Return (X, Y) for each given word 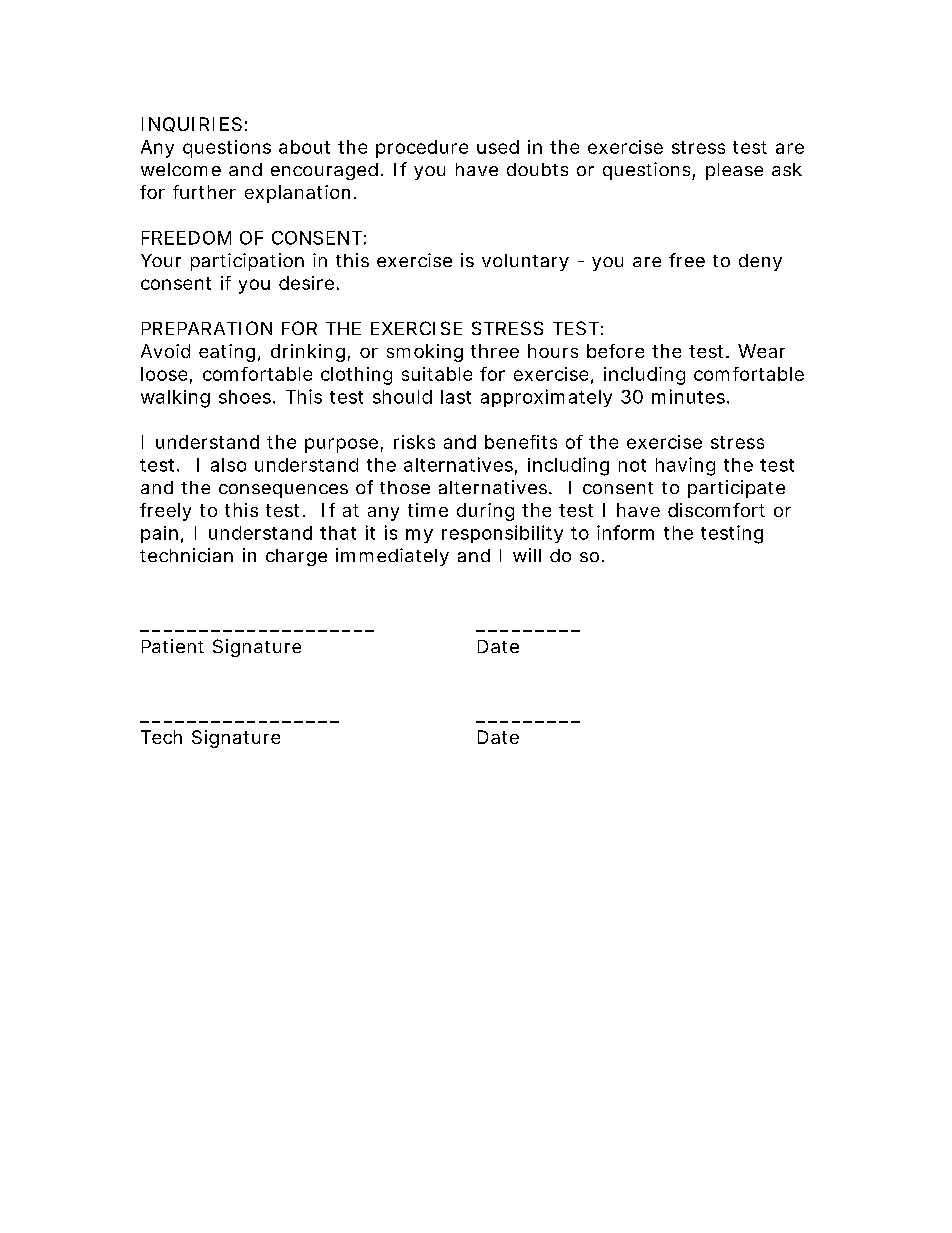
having (685, 466)
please (734, 171)
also (228, 465)
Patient (173, 646)
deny (760, 262)
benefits (521, 442)
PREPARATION (207, 328)
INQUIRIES (192, 124)
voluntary (525, 262)
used (498, 147)
